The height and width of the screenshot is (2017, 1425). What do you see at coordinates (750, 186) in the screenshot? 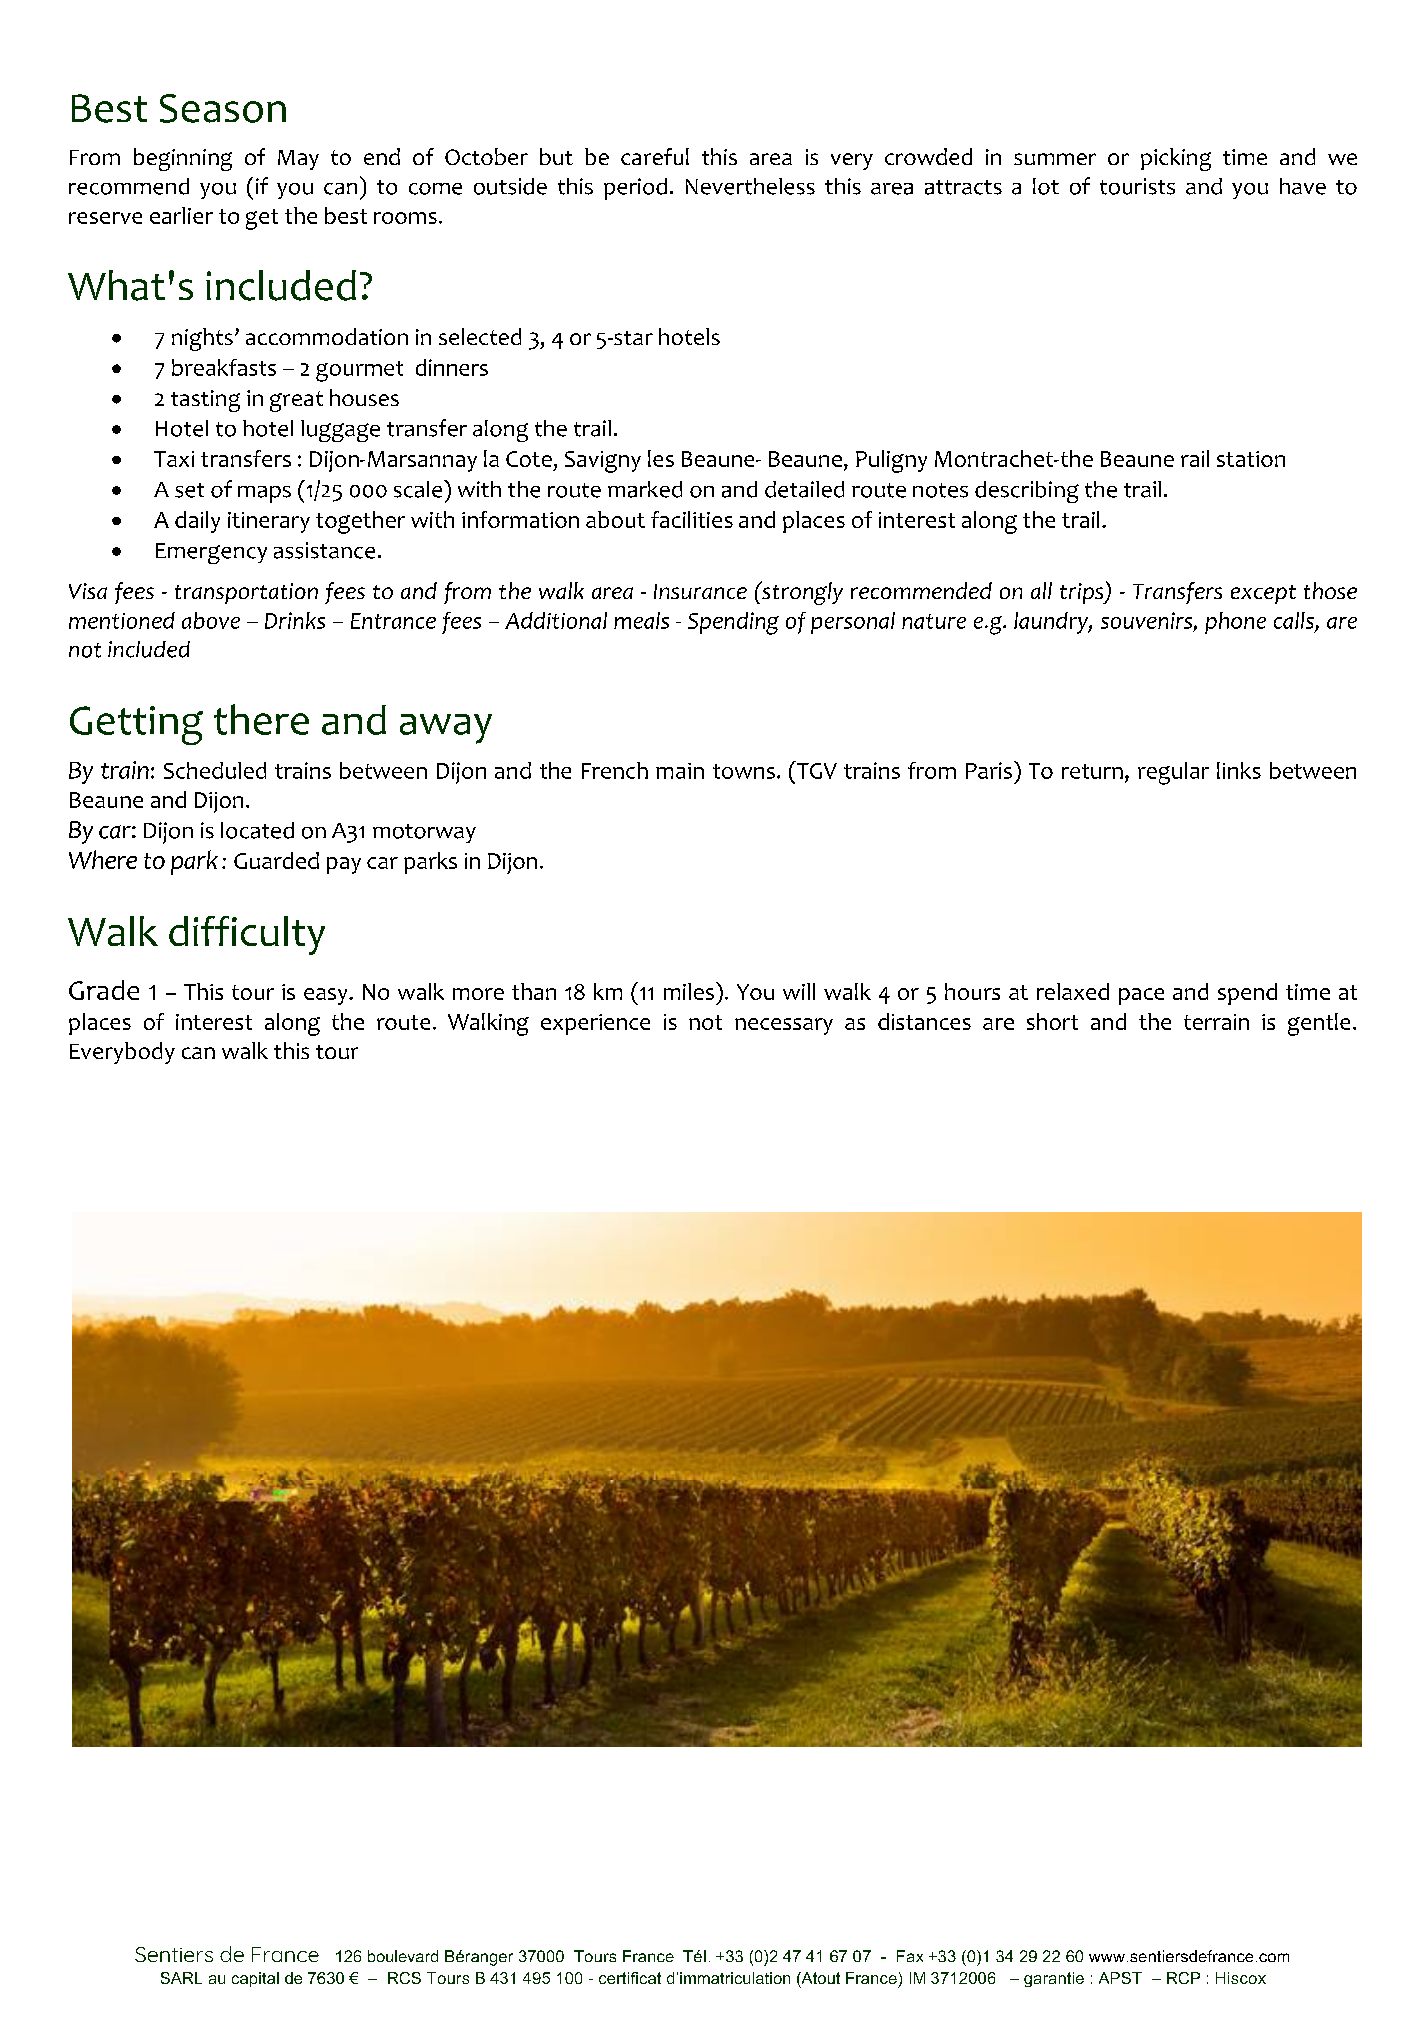
I see `Nevertheless` at bounding box center [750, 186].
